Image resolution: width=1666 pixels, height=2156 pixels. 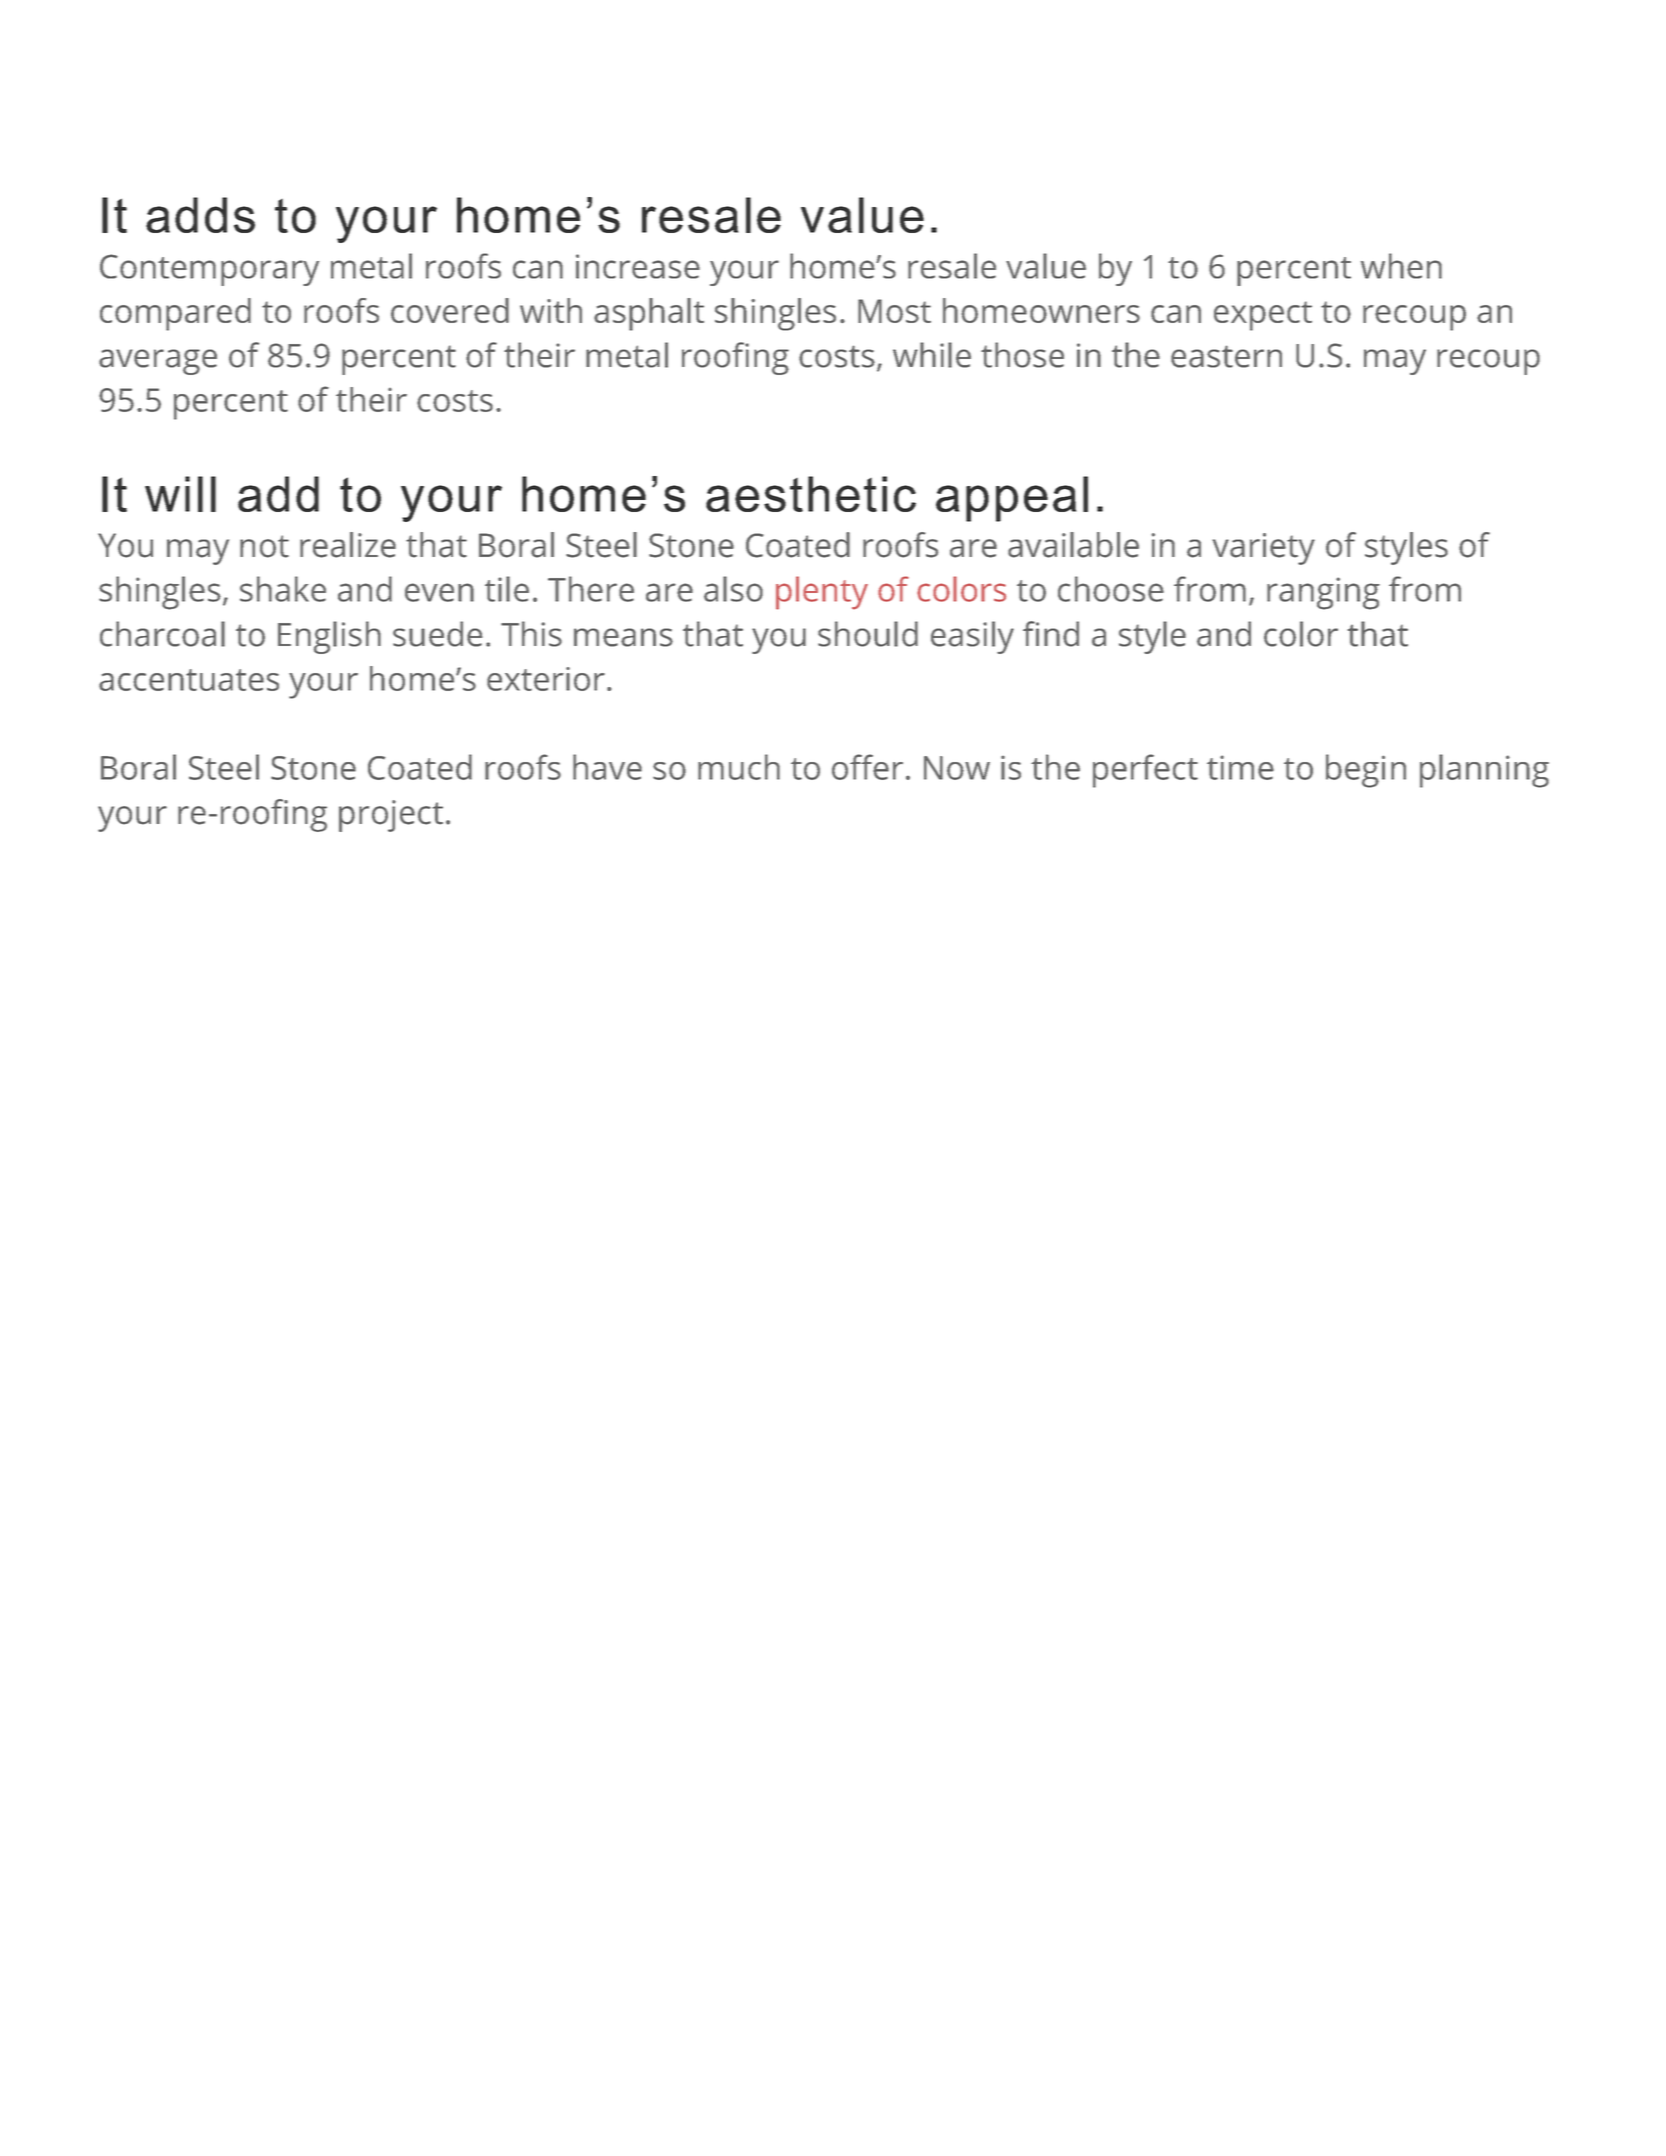 What do you see at coordinates (391, 816) in the screenshot?
I see `project` at bounding box center [391, 816].
